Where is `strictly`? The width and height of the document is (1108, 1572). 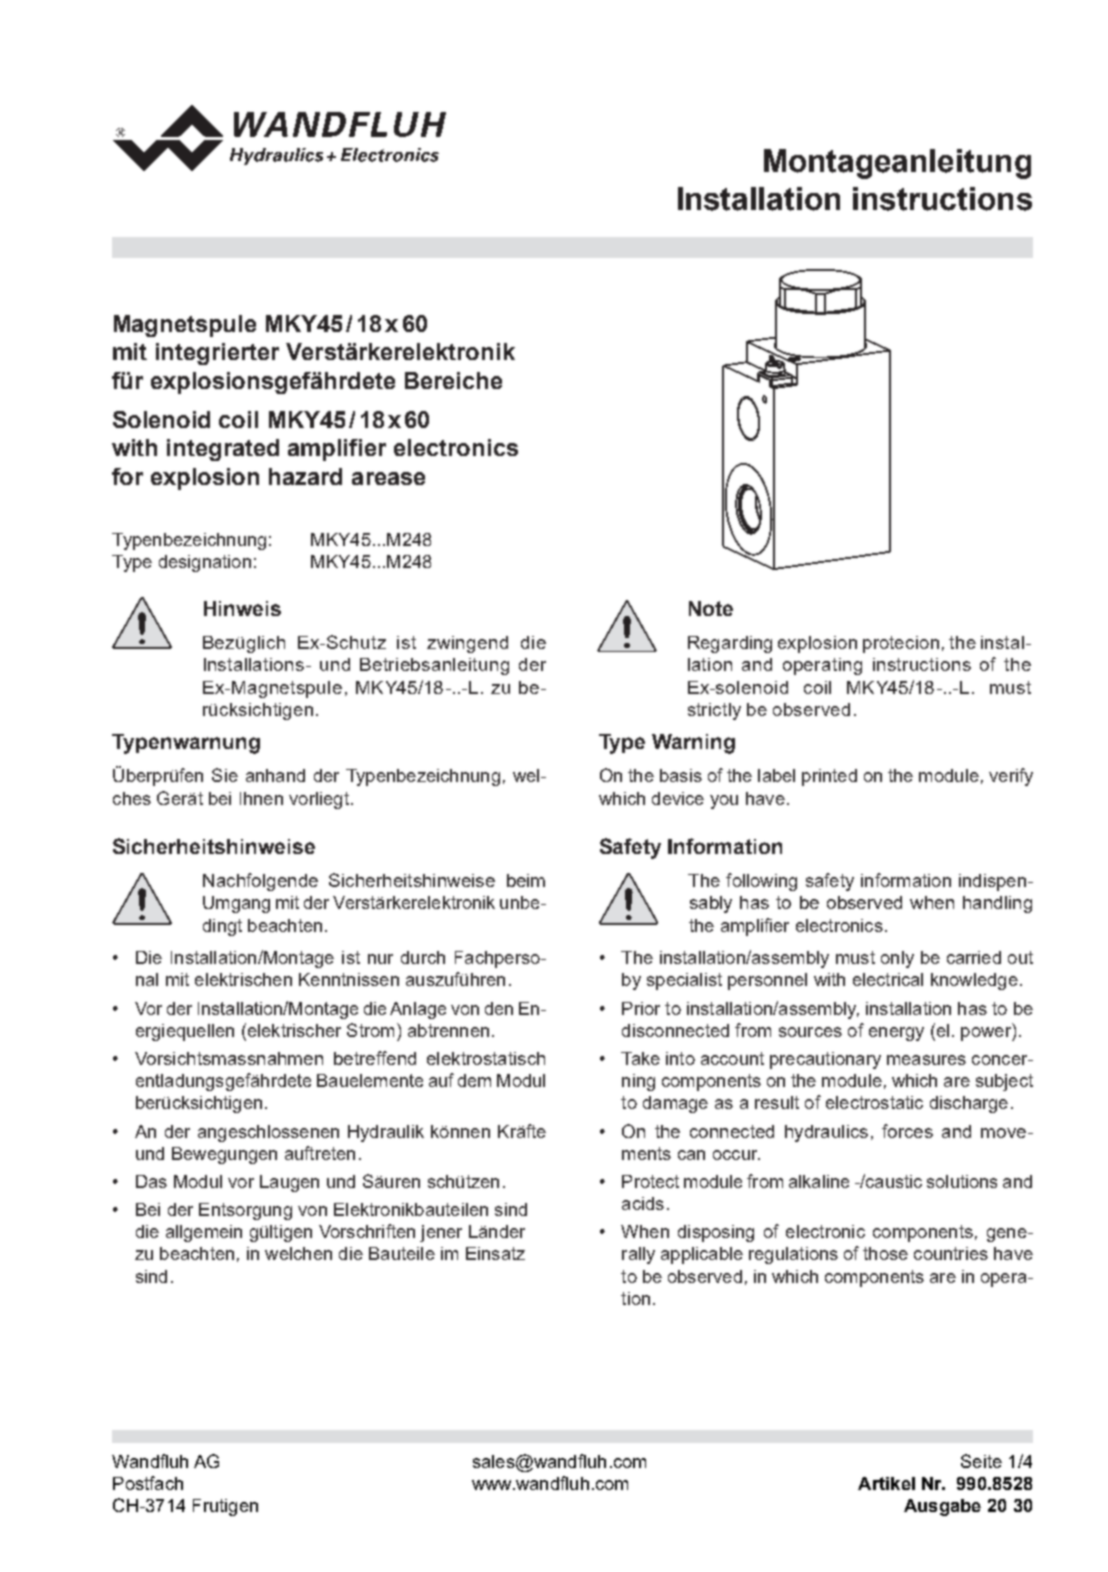
strictly is located at coordinates (714, 711).
